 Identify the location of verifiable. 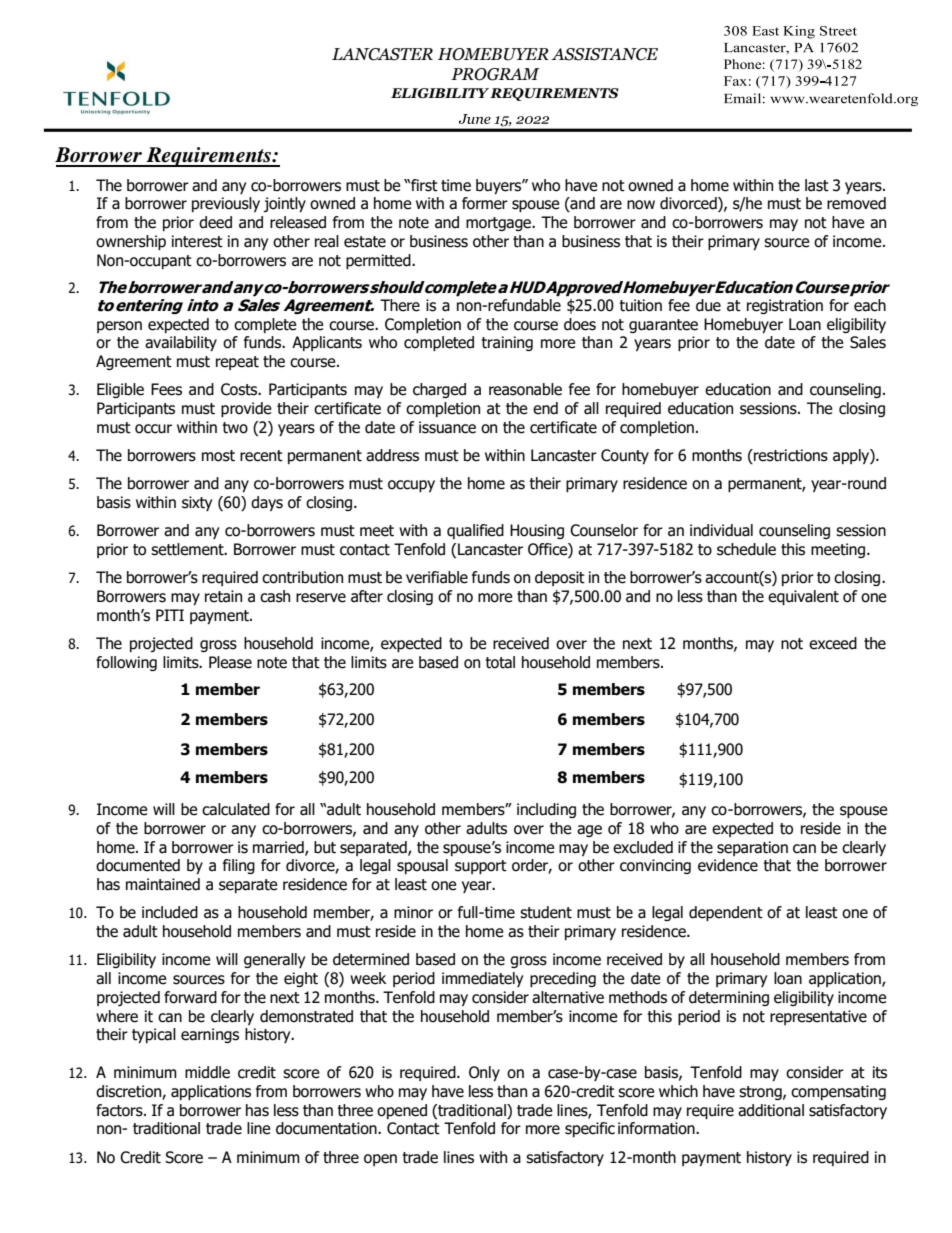
(437, 577).
